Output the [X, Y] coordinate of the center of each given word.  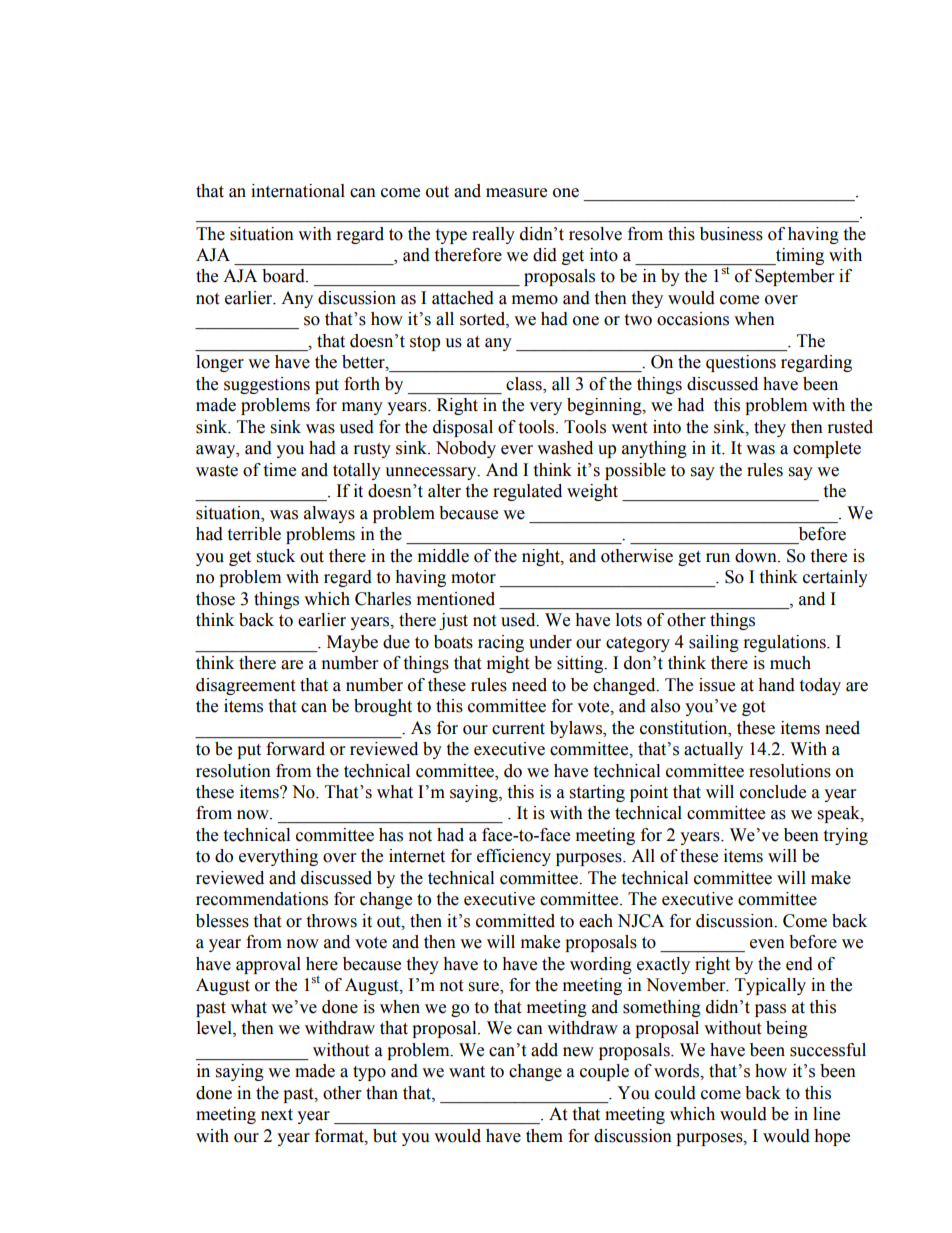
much [790, 663]
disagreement [245, 686]
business [731, 234]
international [298, 191]
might [508, 664]
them [544, 1136]
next [277, 1115]
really [493, 235]
